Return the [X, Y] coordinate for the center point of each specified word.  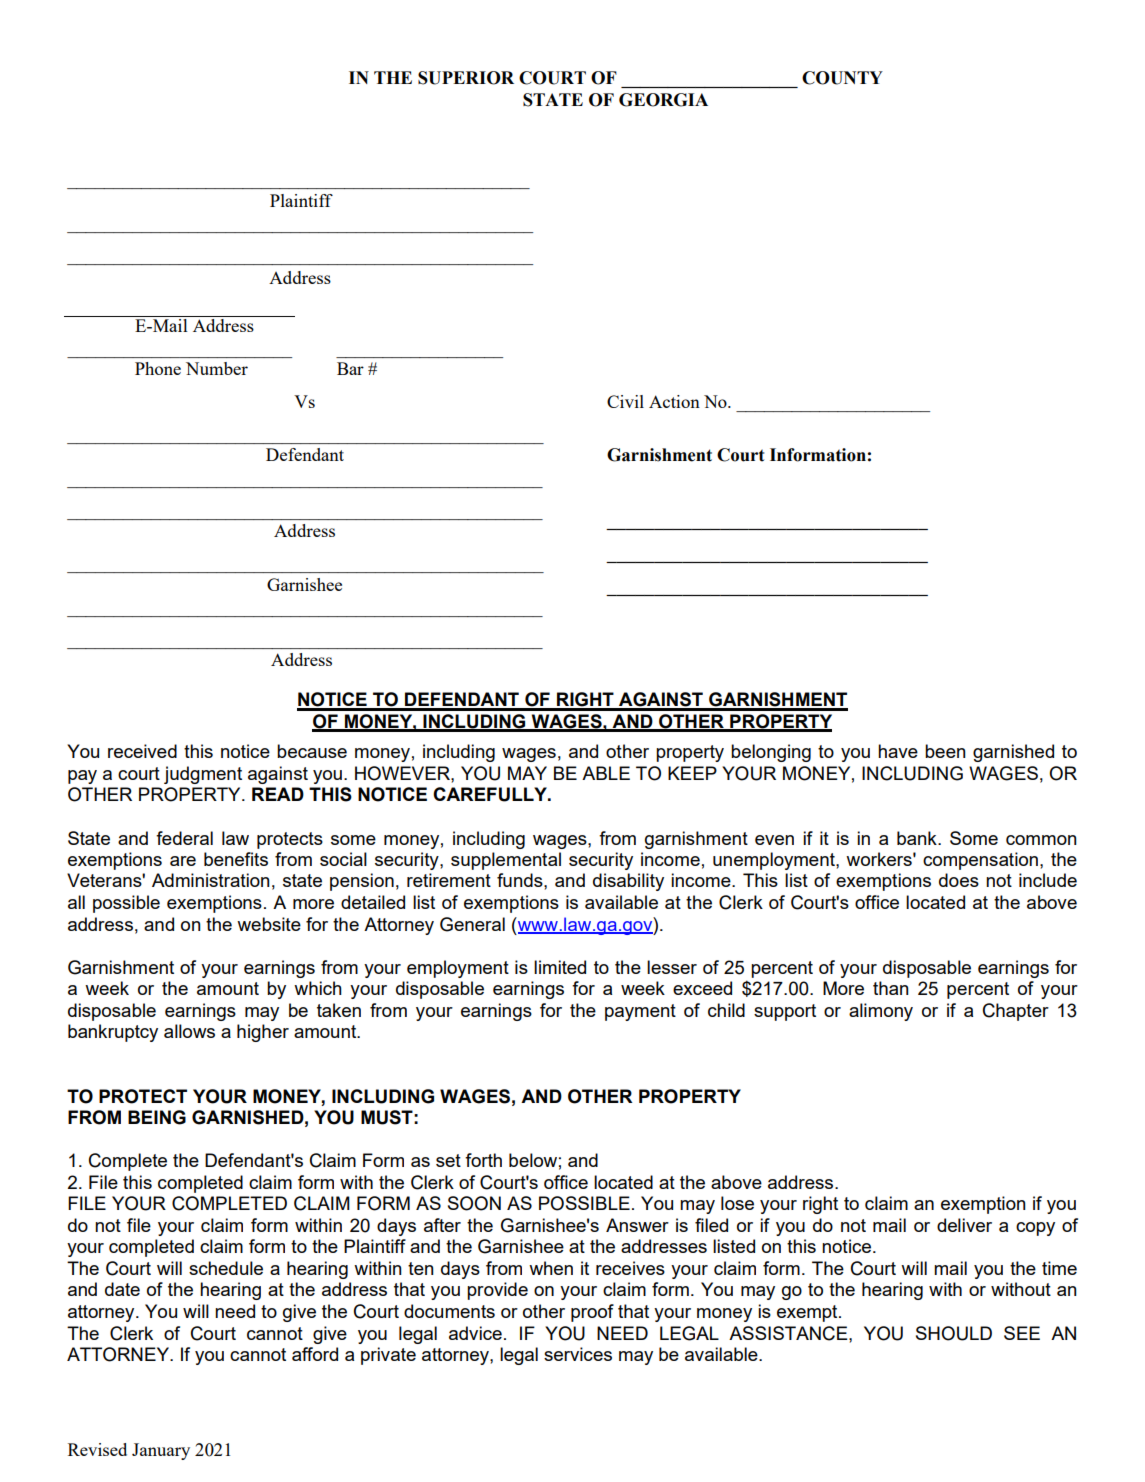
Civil [625, 401]
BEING [157, 1117]
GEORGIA [663, 100]
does [959, 880]
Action [674, 401]
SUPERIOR [466, 78]
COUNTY [842, 78]
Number [217, 368]
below [533, 1160]
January [161, 1451]
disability [628, 882]
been [945, 751]
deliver [964, 1225]
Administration [211, 880]
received [142, 751]
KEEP [692, 773]
